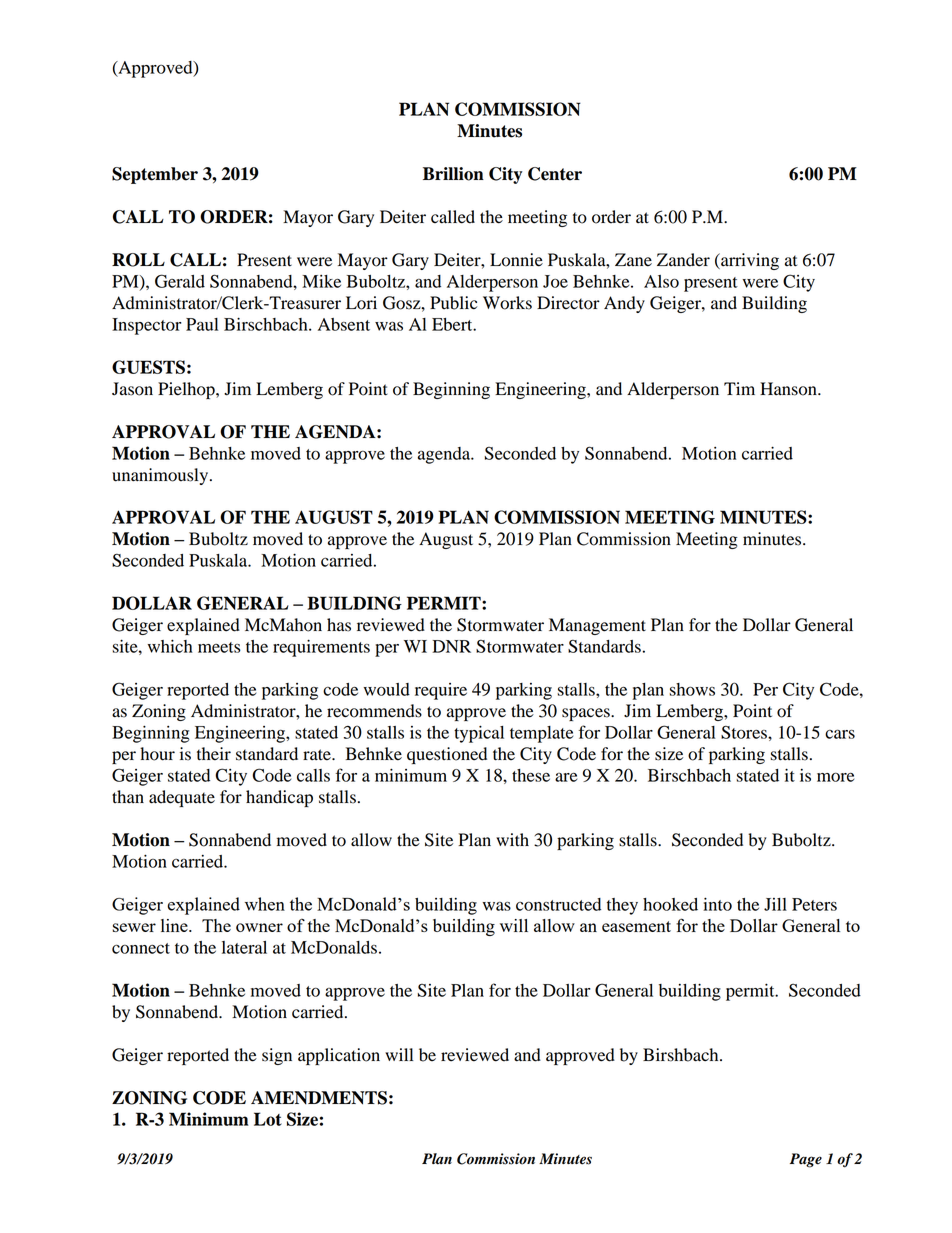 This image has width=952, height=1233. Describe the element at coordinates (155, 175) in the image. I see `September` at that location.
